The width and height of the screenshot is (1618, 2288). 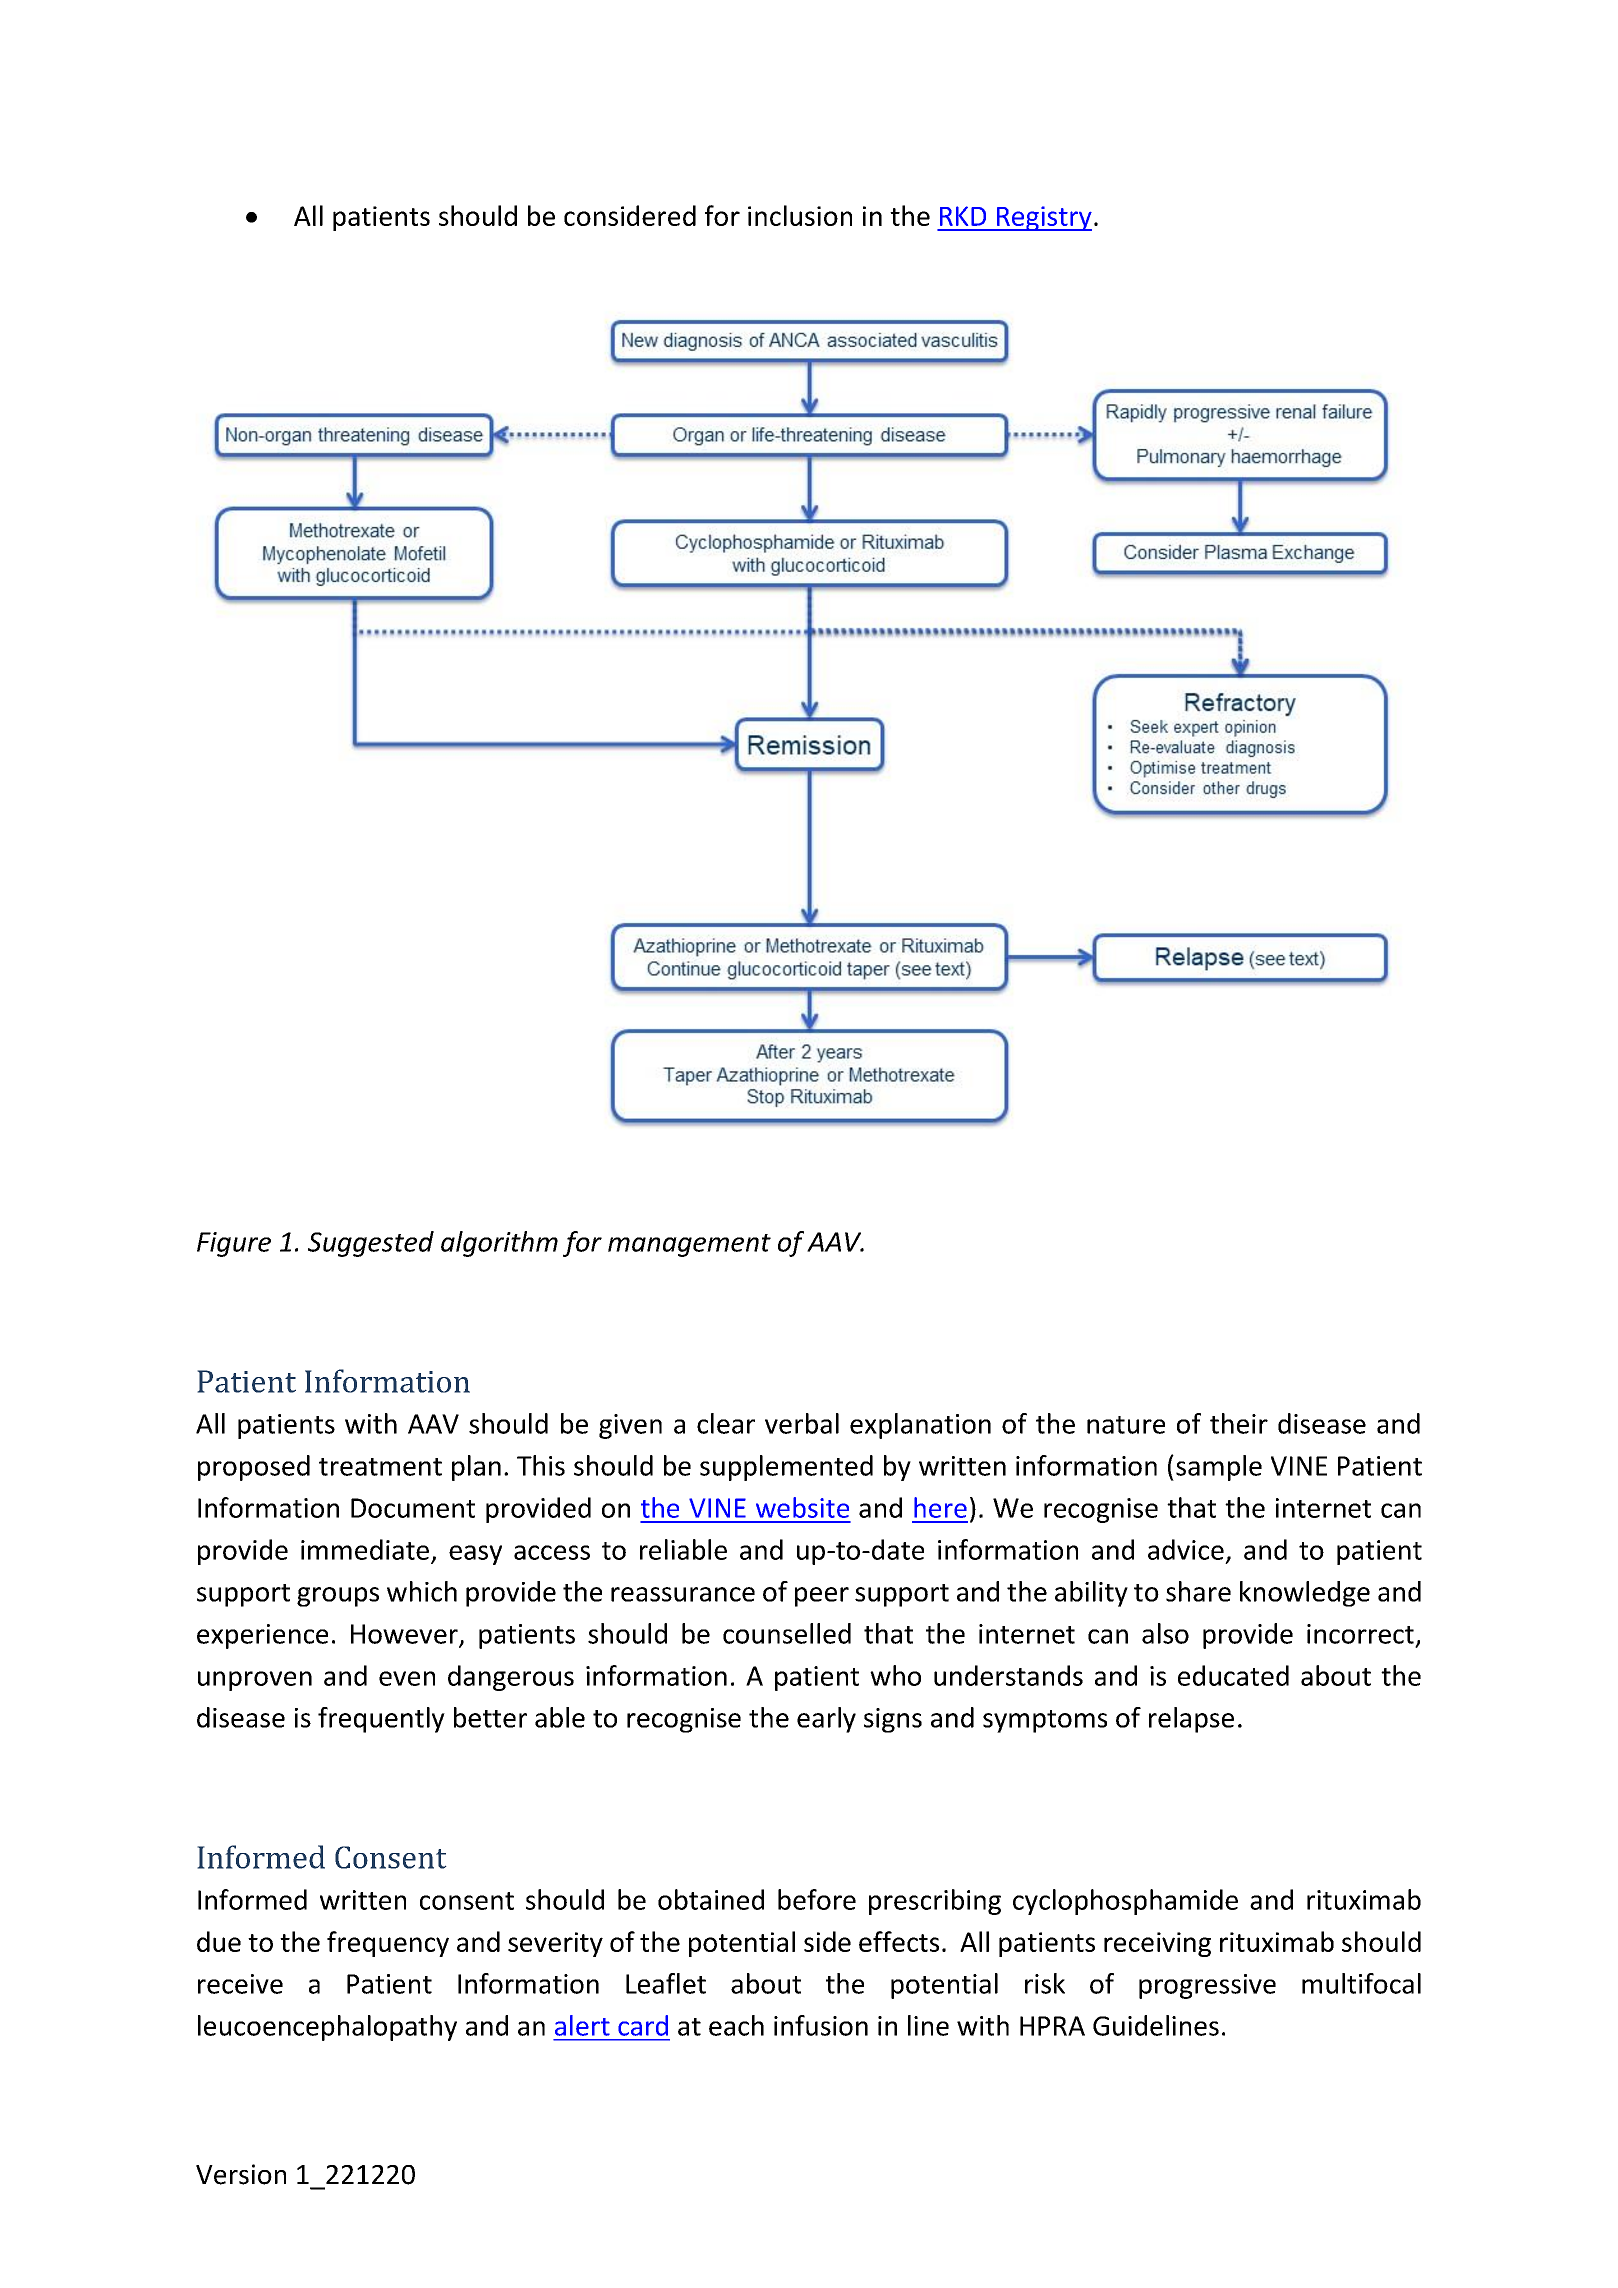 I want to click on management, so click(x=689, y=1245).
